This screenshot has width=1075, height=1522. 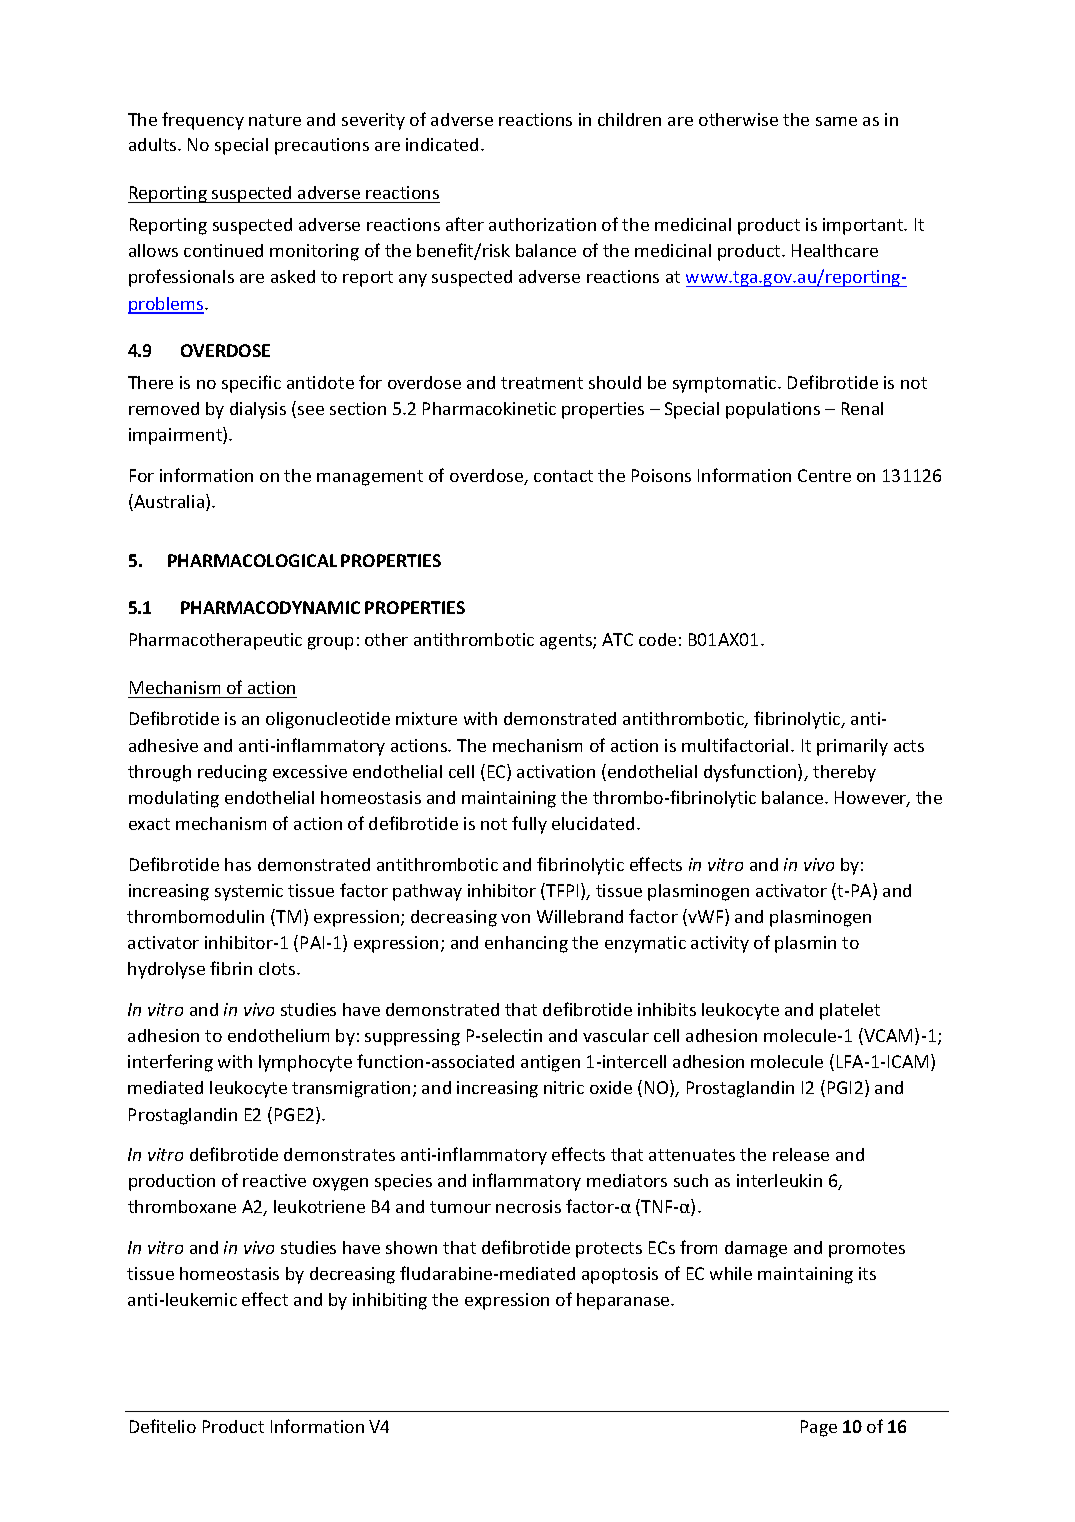 What do you see at coordinates (824, 475) in the screenshot?
I see `Centre` at bounding box center [824, 475].
